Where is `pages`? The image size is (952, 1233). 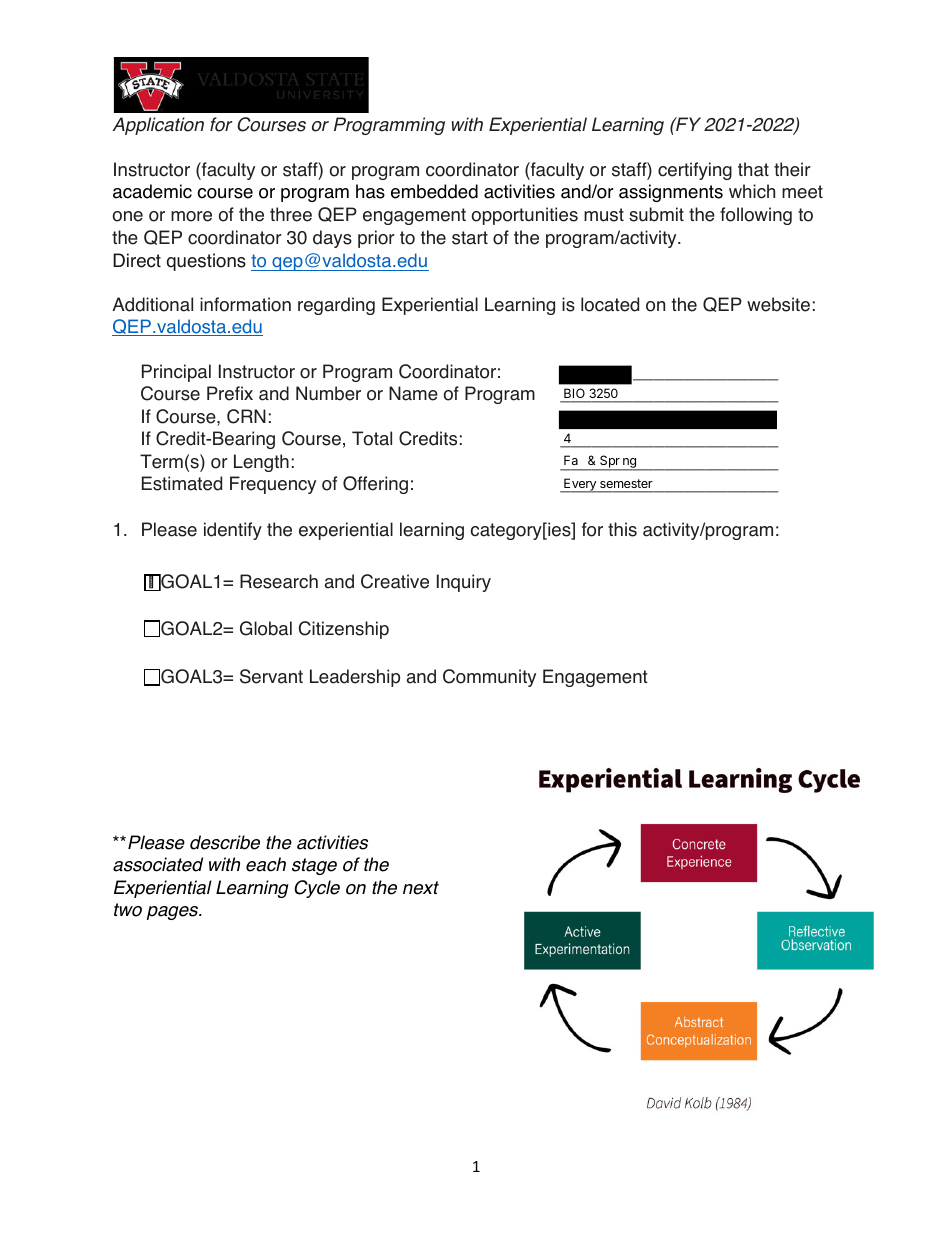 pages is located at coordinates (174, 913).
